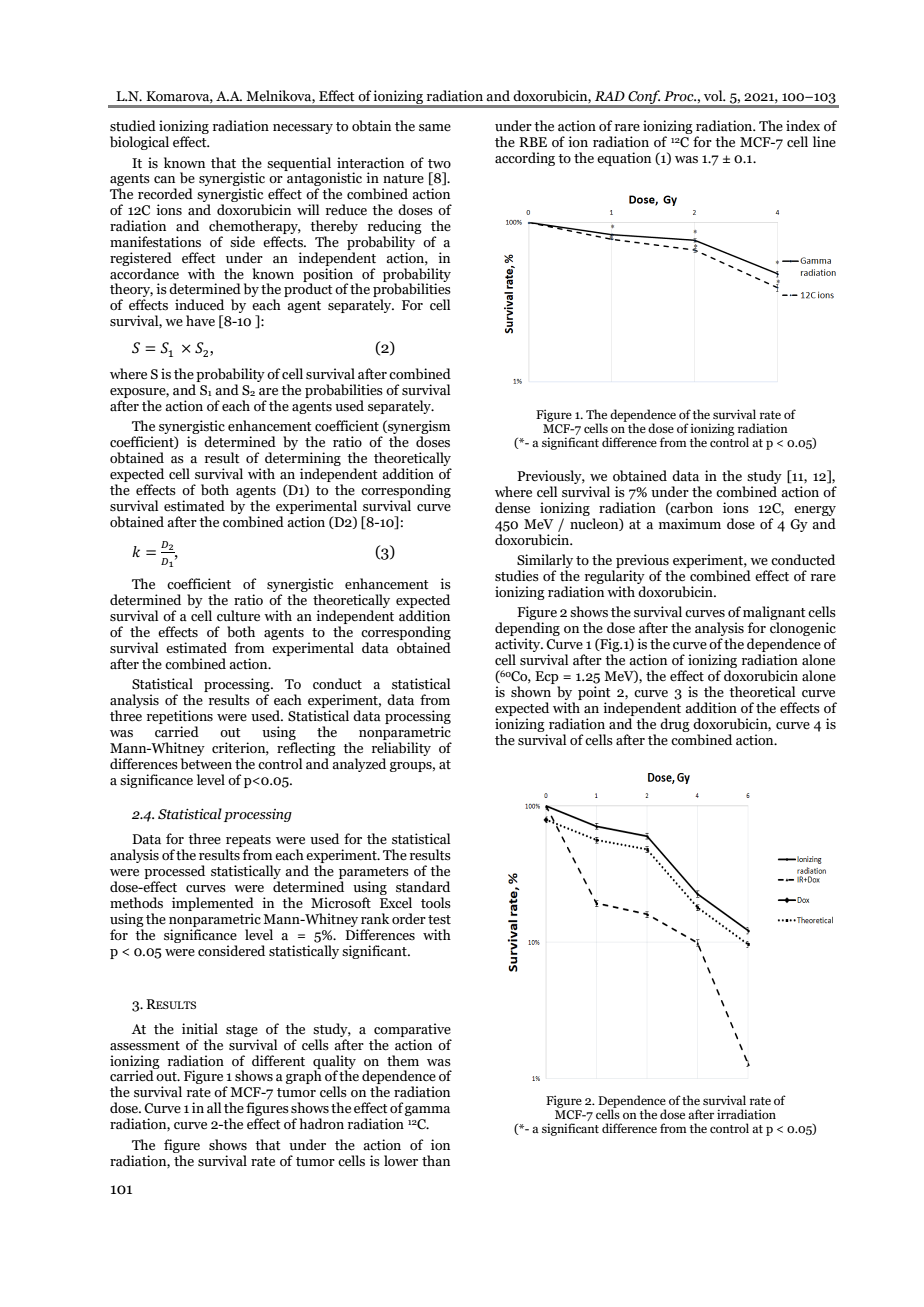  I want to click on activity, so click(519, 646).
